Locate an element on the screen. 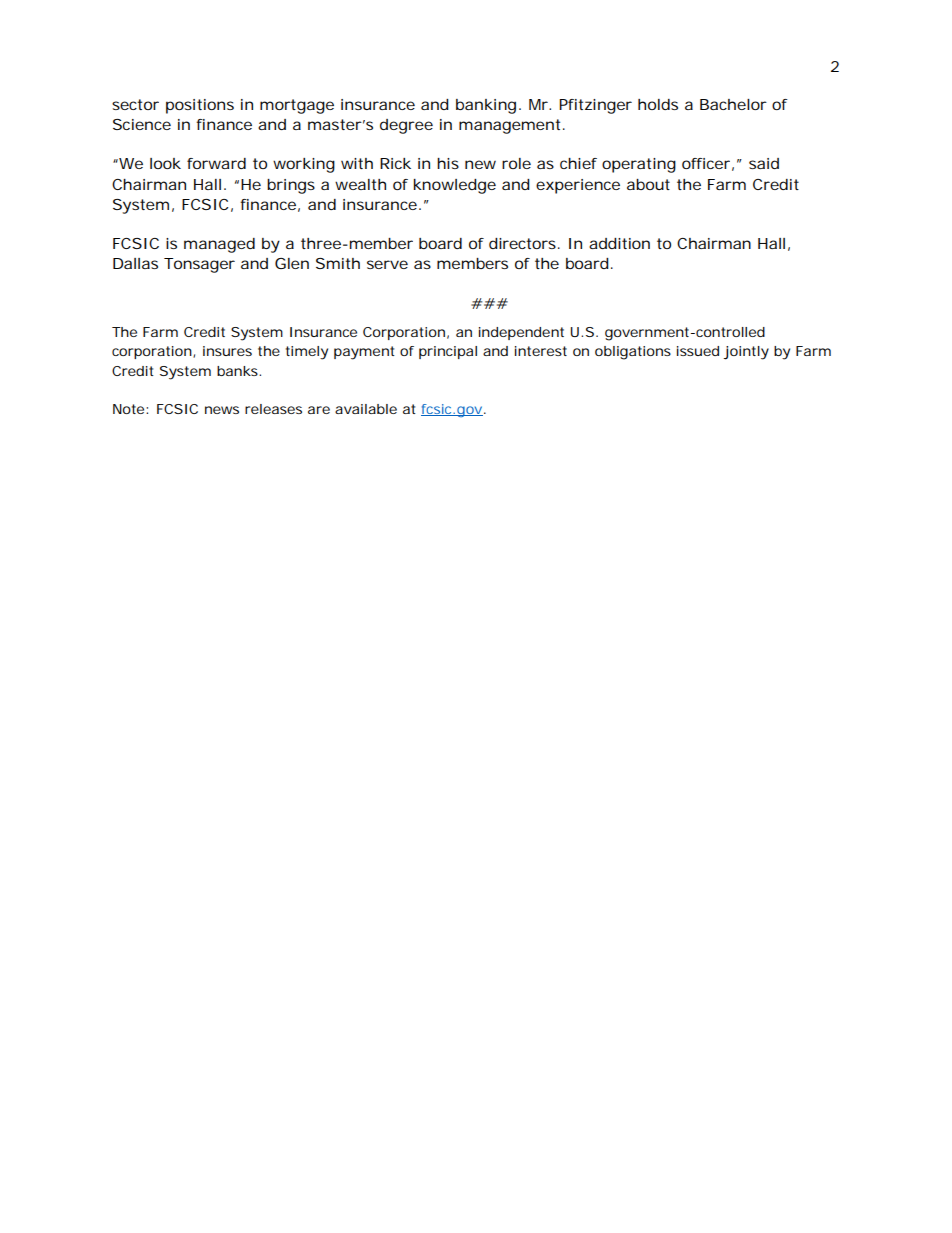 Image resolution: width=952 pixels, height=1233 pixels. serve is located at coordinates (387, 264).
